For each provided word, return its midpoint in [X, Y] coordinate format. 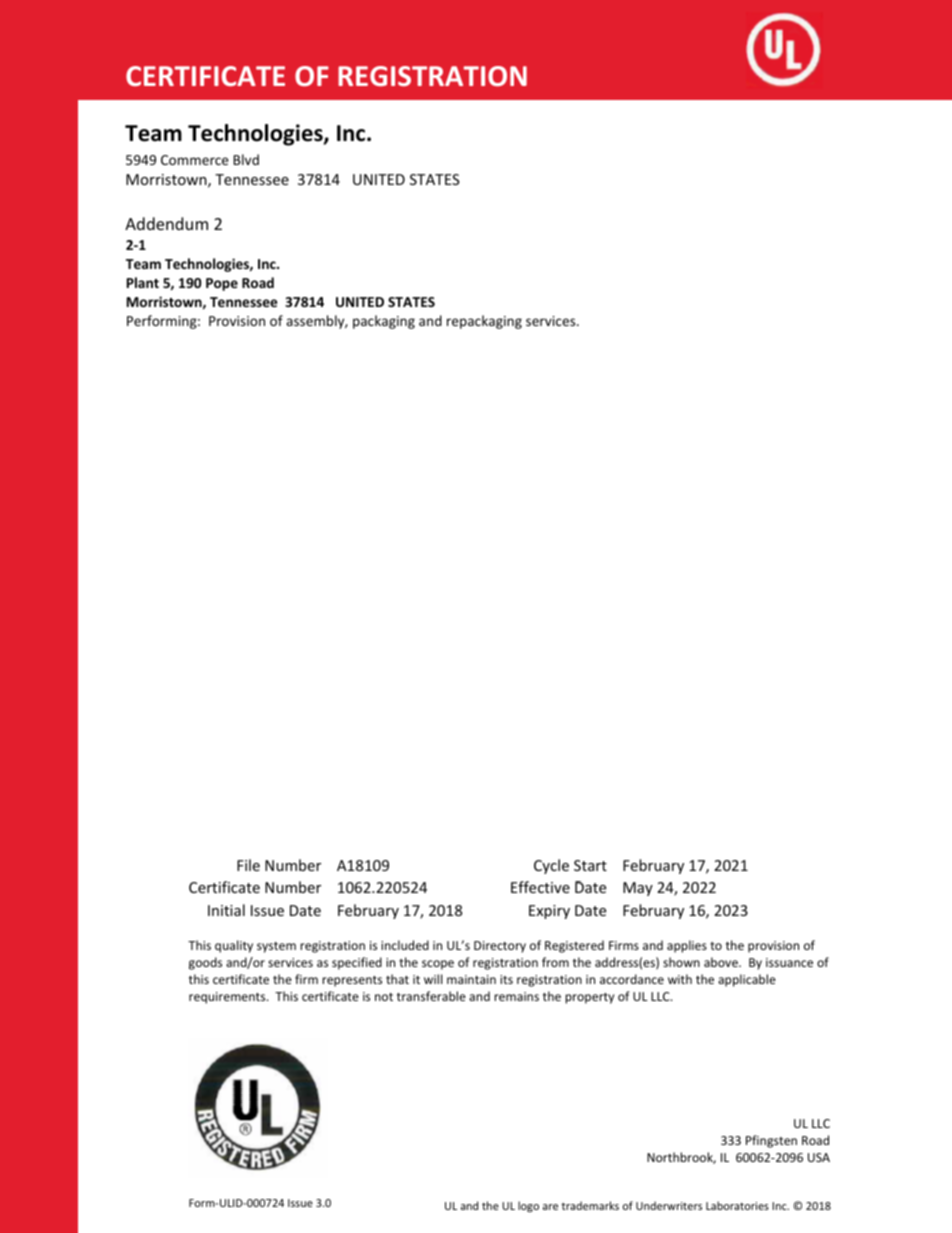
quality [234, 946]
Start [590, 865]
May [638, 889]
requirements [228, 998]
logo [528, 1206]
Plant [143, 282]
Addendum [166, 223]
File [248, 865]
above [722, 962]
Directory [500, 947]
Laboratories [737, 1205]
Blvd [246, 159]
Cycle [551, 866]
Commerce [195, 160]
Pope [222, 284]
